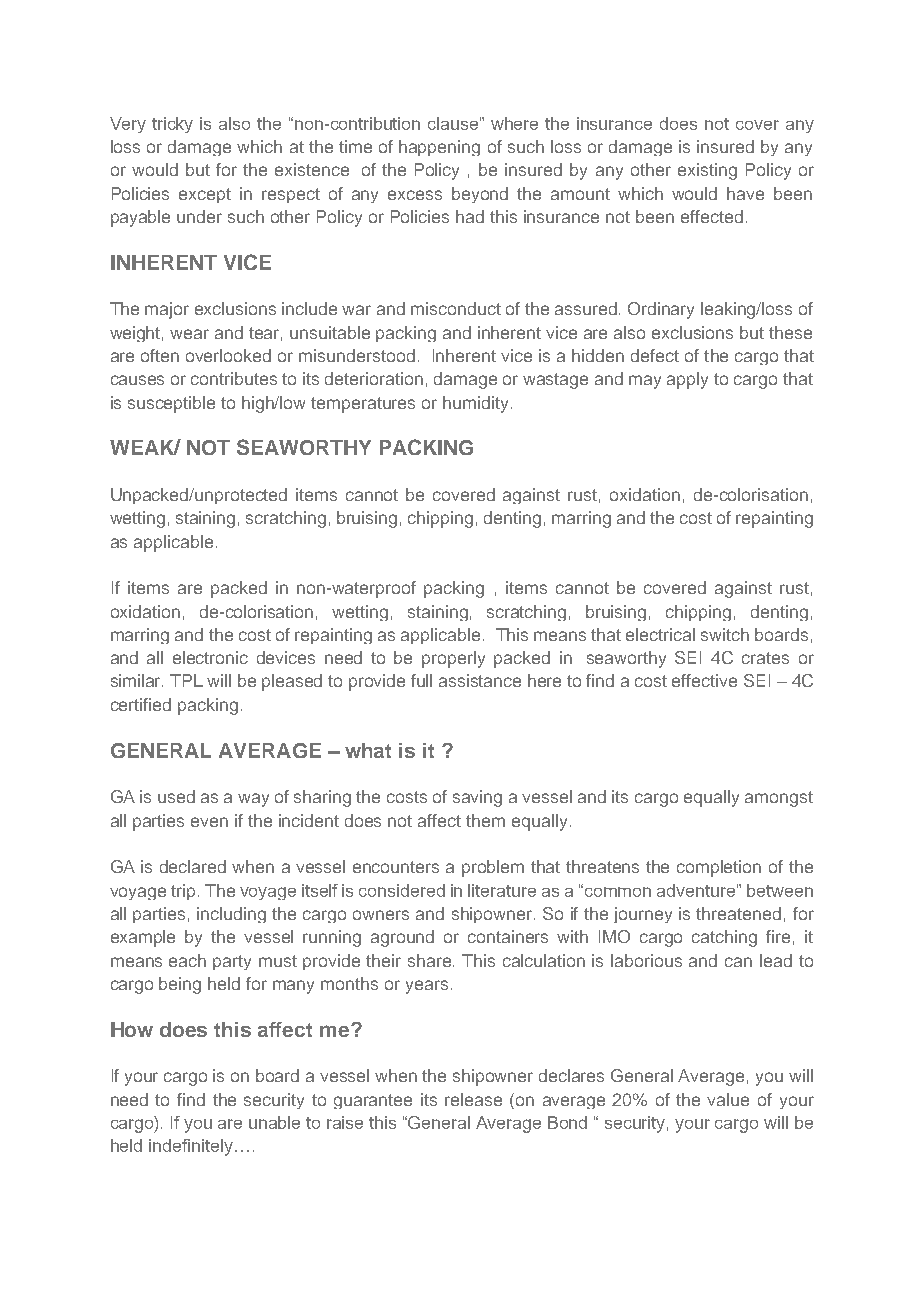 The image size is (924, 1308). I want to click on happening, so click(439, 148).
